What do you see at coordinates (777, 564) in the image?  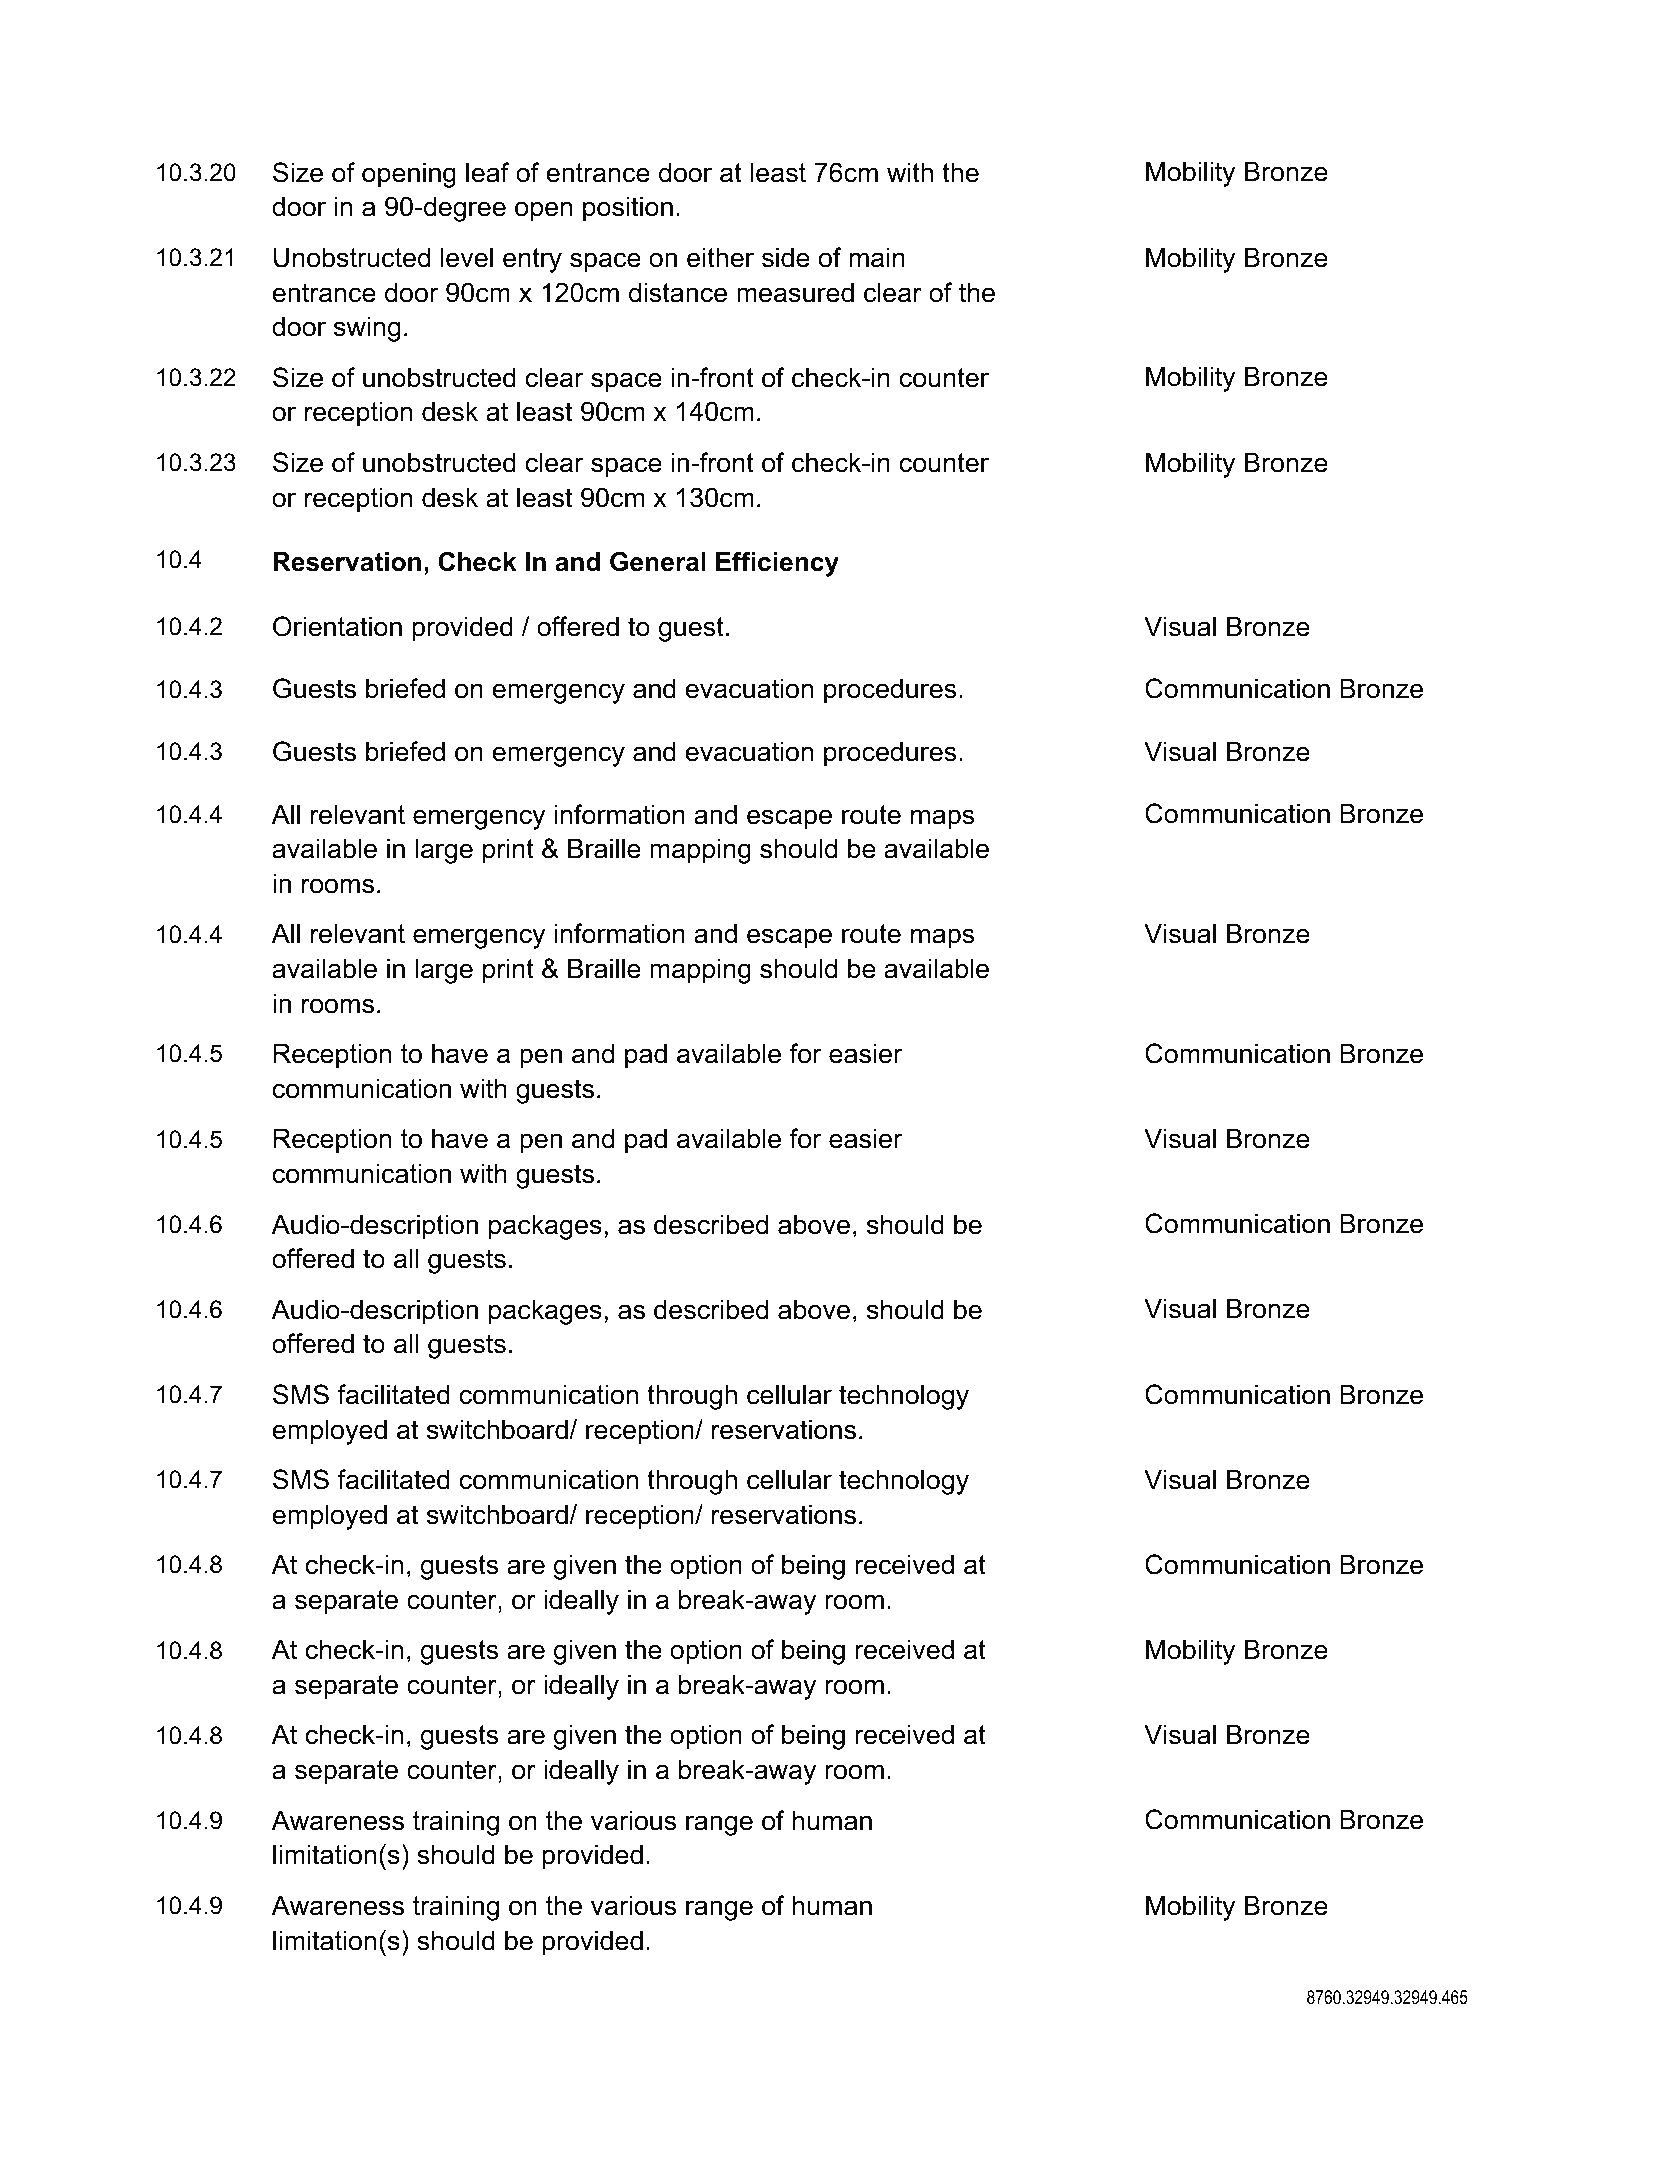 I see `Efficiency` at bounding box center [777, 564].
